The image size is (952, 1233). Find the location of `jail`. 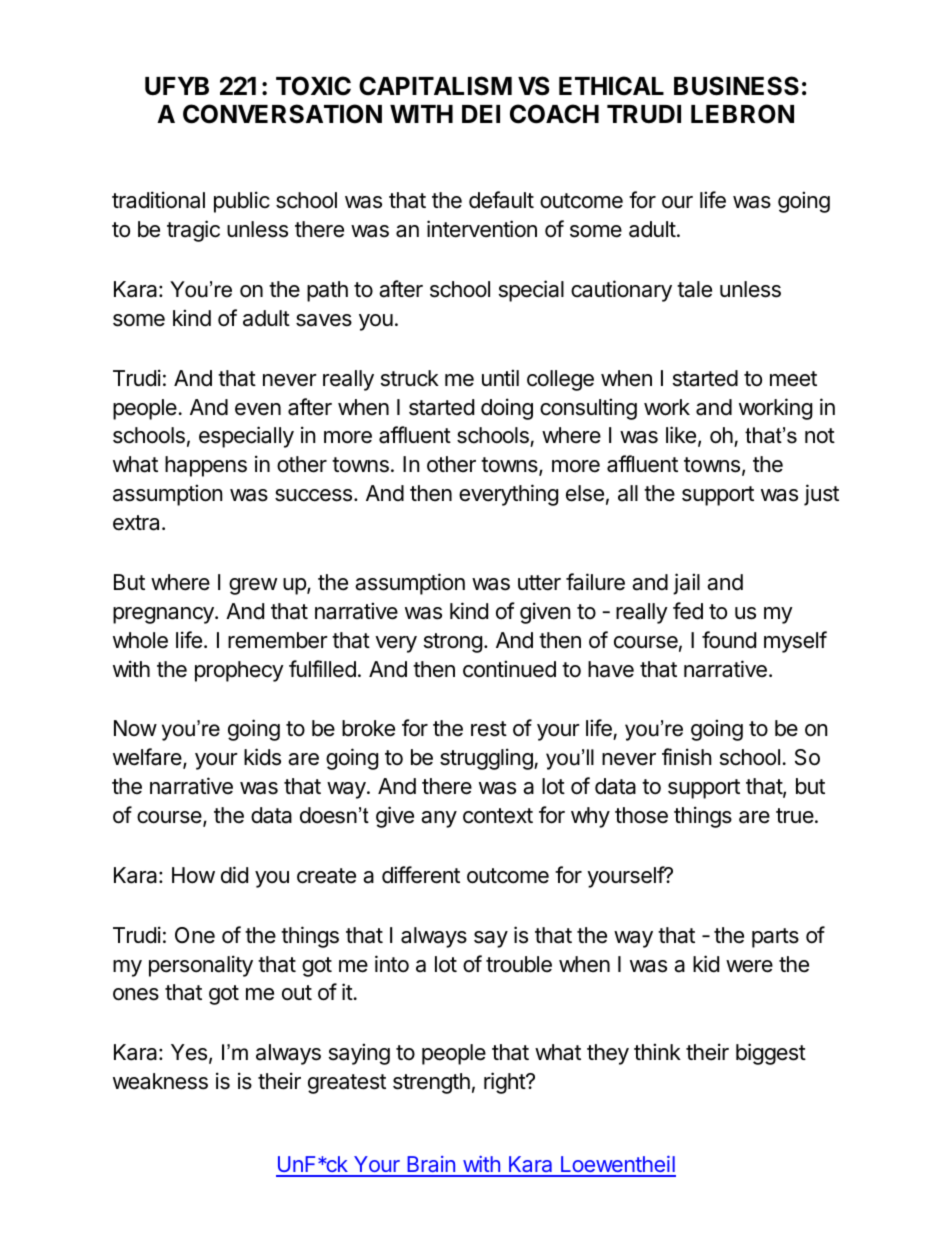

jail is located at coordinates (686, 584).
